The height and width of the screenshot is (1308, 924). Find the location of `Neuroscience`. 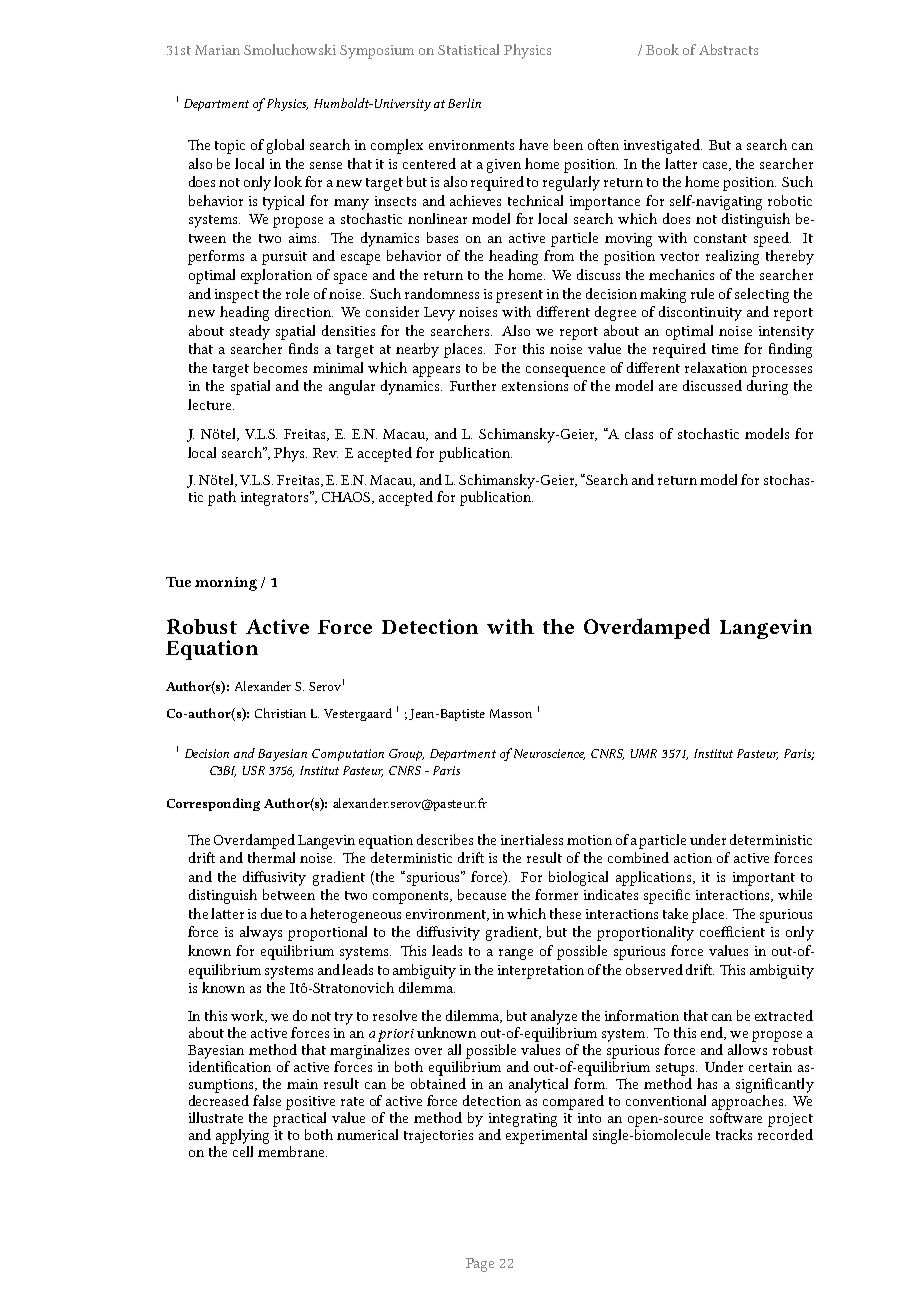

Neuroscience is located at coordinates (548, 754).
